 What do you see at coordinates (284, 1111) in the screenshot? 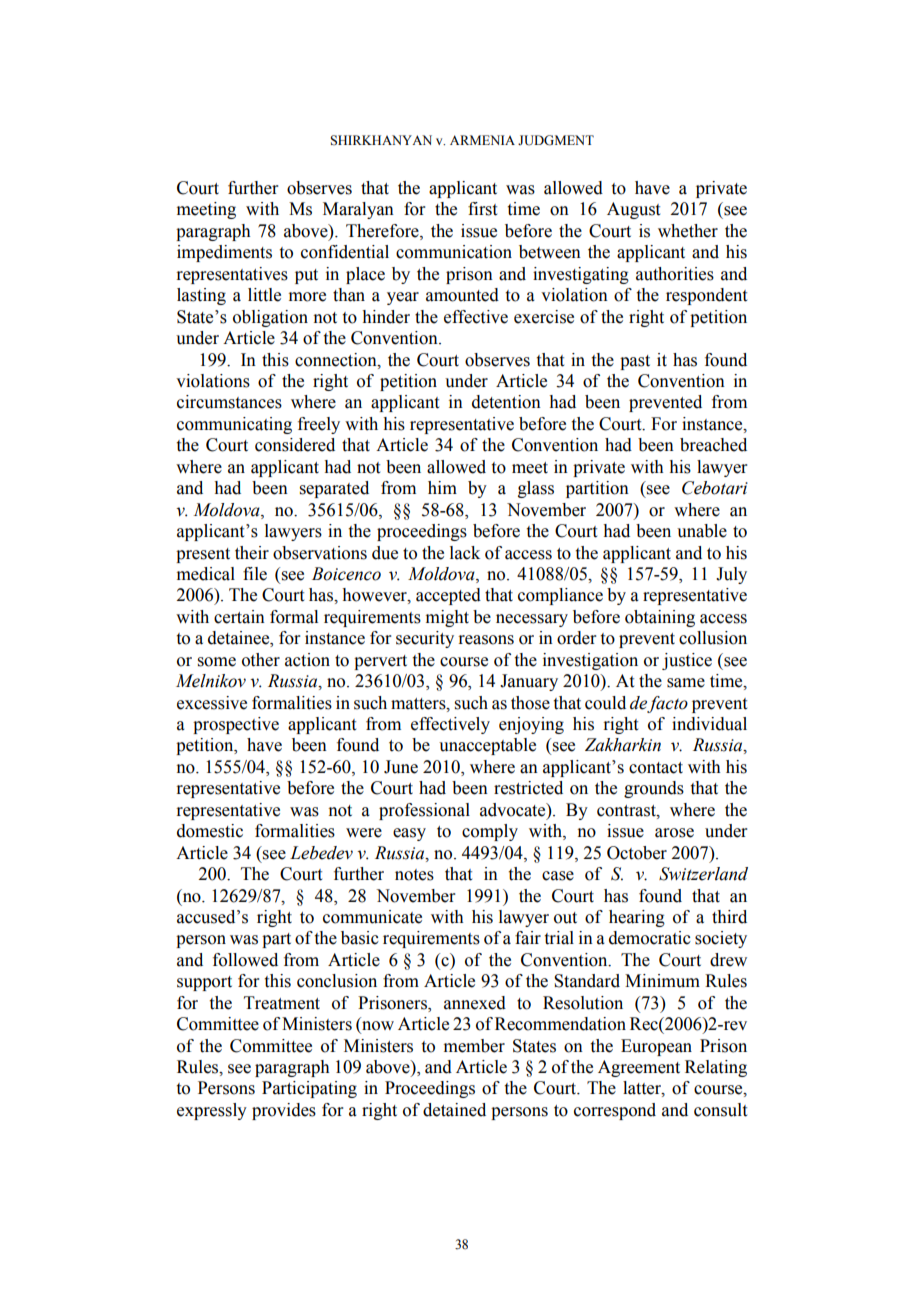
I see `provides` at bounding box center [284, 1111].
